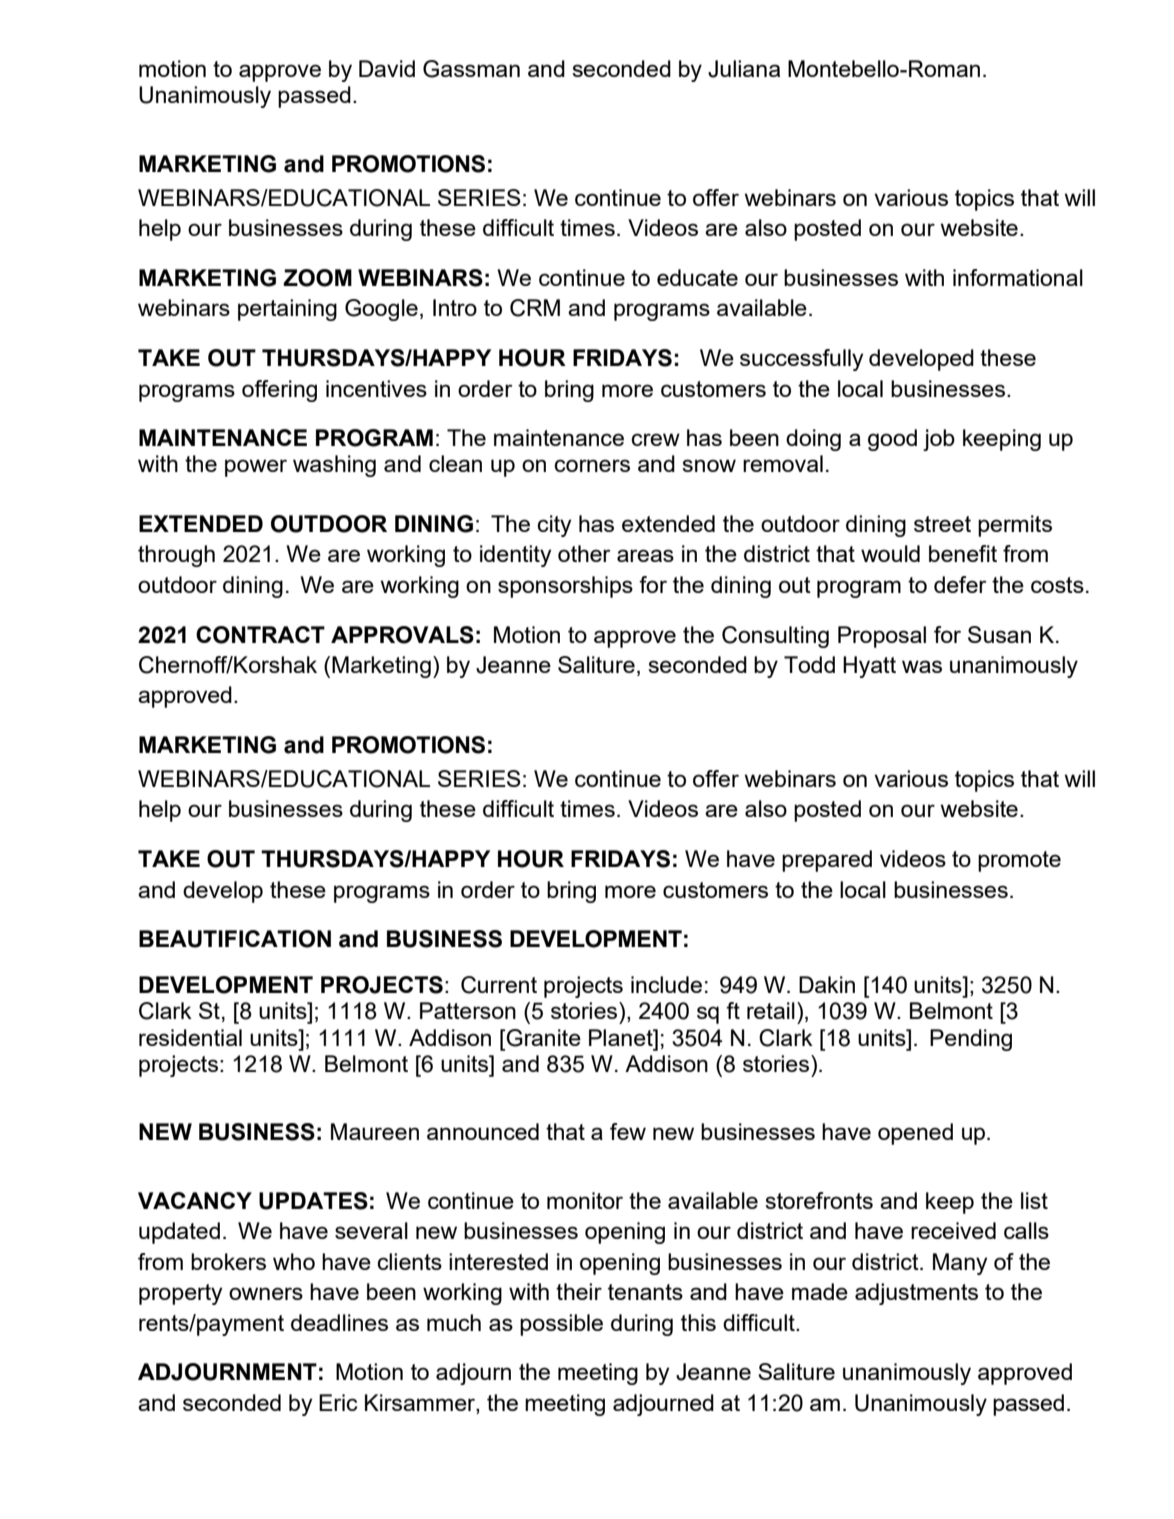 The width and height of the image is (1174, 1519). What do you see at coordinates (1018, 277) in the image?
I see `informational` at bounding box center [1018, 277].
